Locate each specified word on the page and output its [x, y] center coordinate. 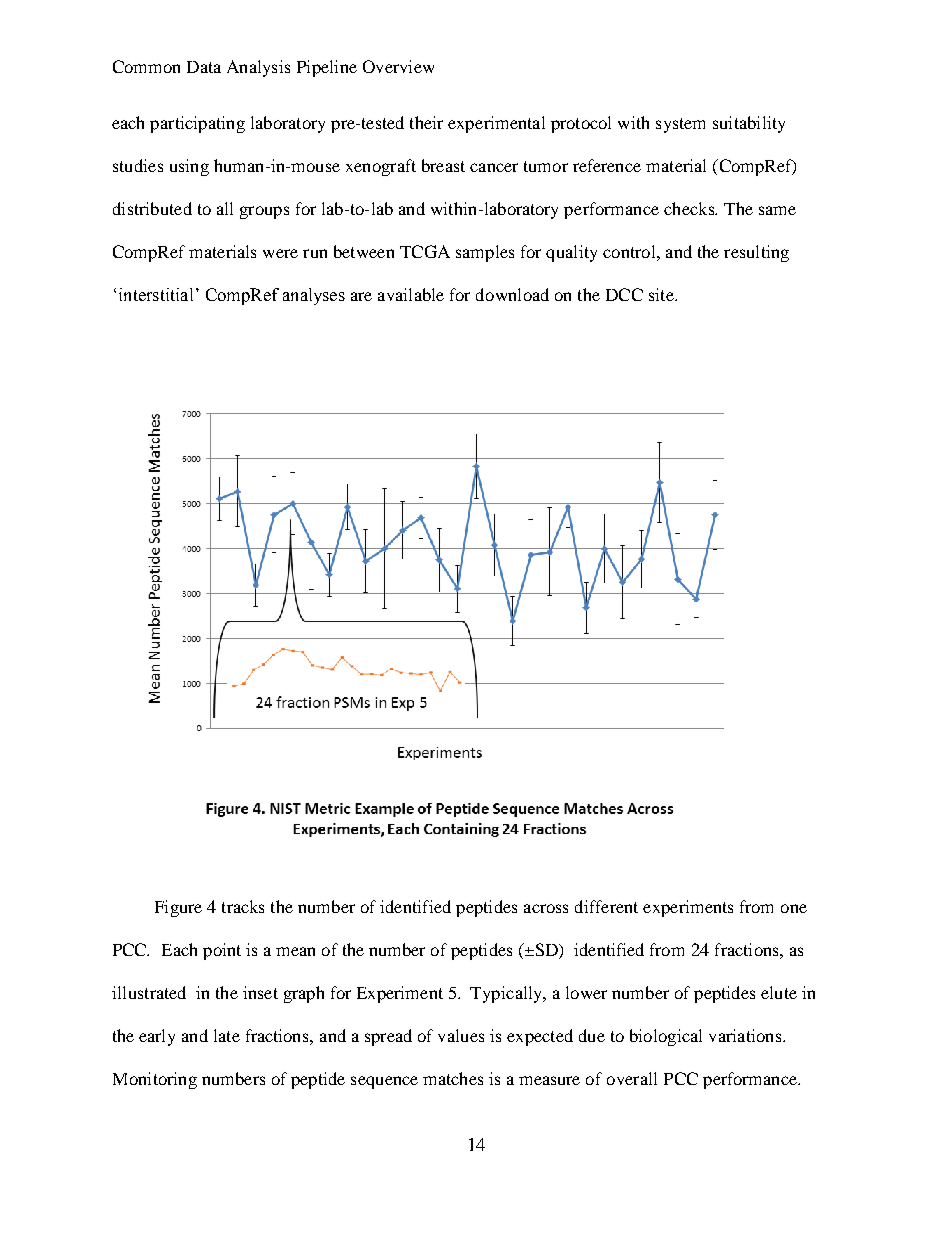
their [426, 122]
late [227, 1035]
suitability [749, 124]
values [461, 1035]
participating [197, 124]
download [512, 294]
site [662, 294]
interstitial [156, 294]
